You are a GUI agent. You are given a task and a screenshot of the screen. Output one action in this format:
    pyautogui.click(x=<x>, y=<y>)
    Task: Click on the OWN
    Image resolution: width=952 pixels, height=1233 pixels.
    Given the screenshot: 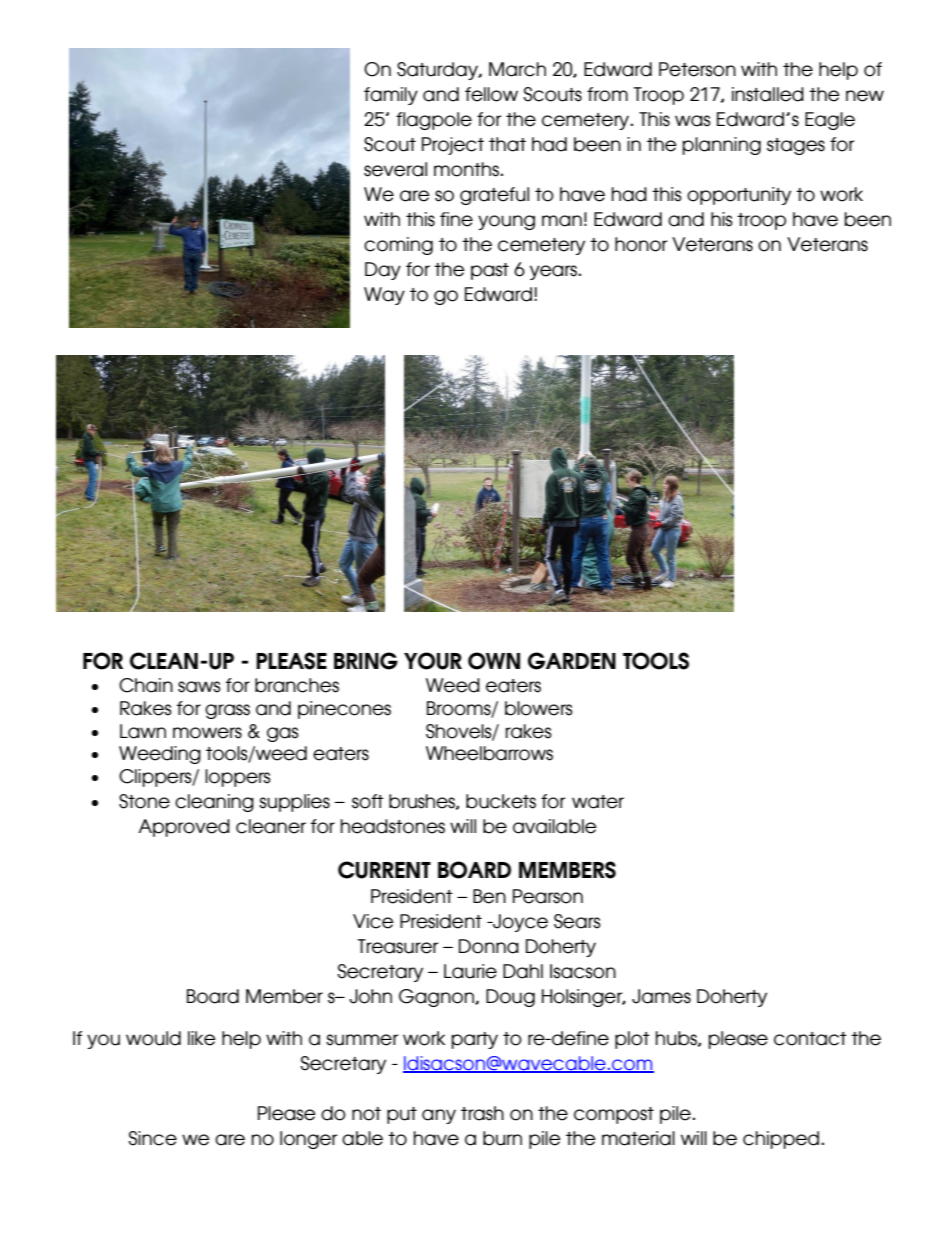 What is the action you would take?
    pyautogui.click(x=494, y=661)
